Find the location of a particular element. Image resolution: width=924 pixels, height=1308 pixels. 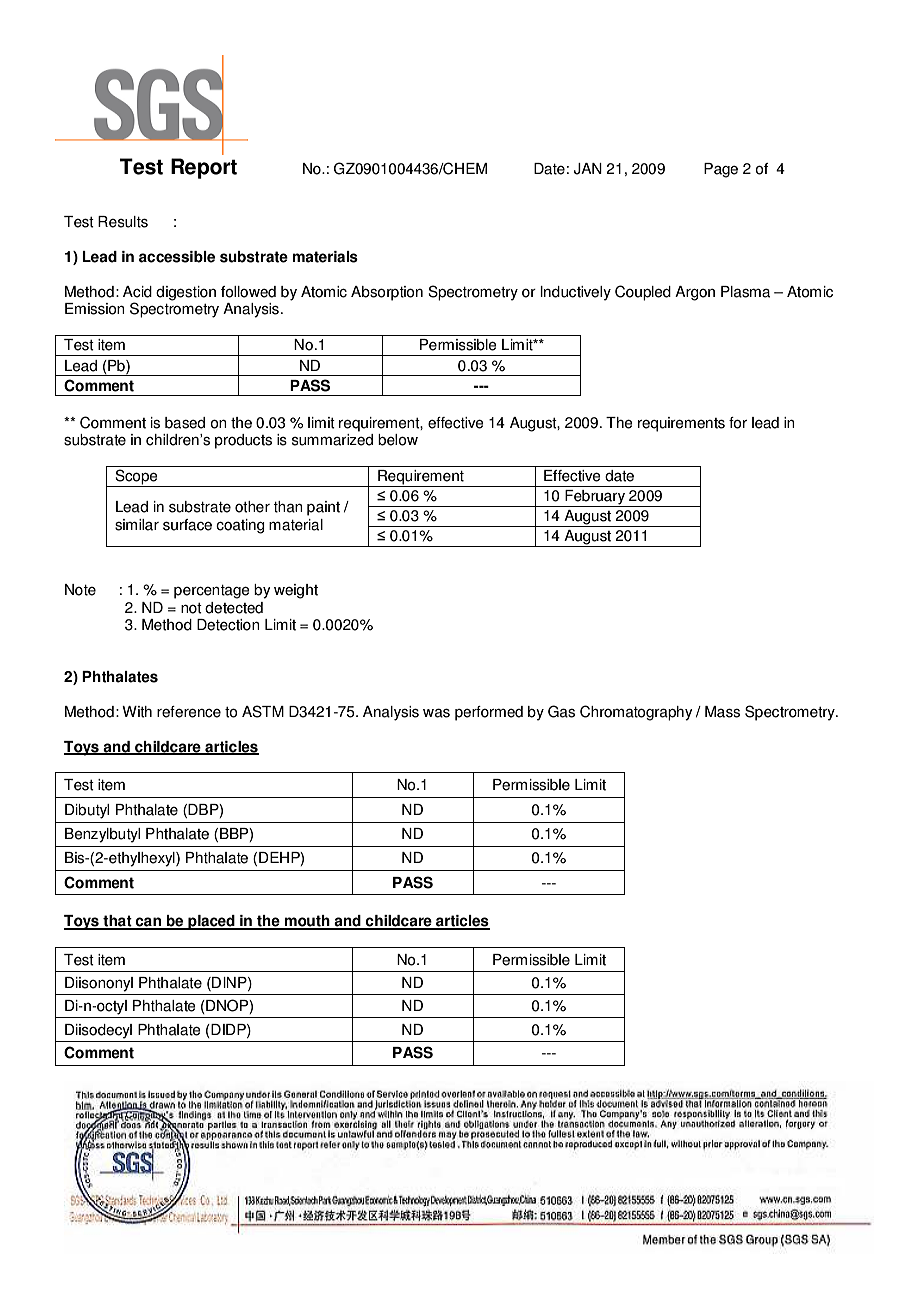

Report is located at coordinates (204, 168).
